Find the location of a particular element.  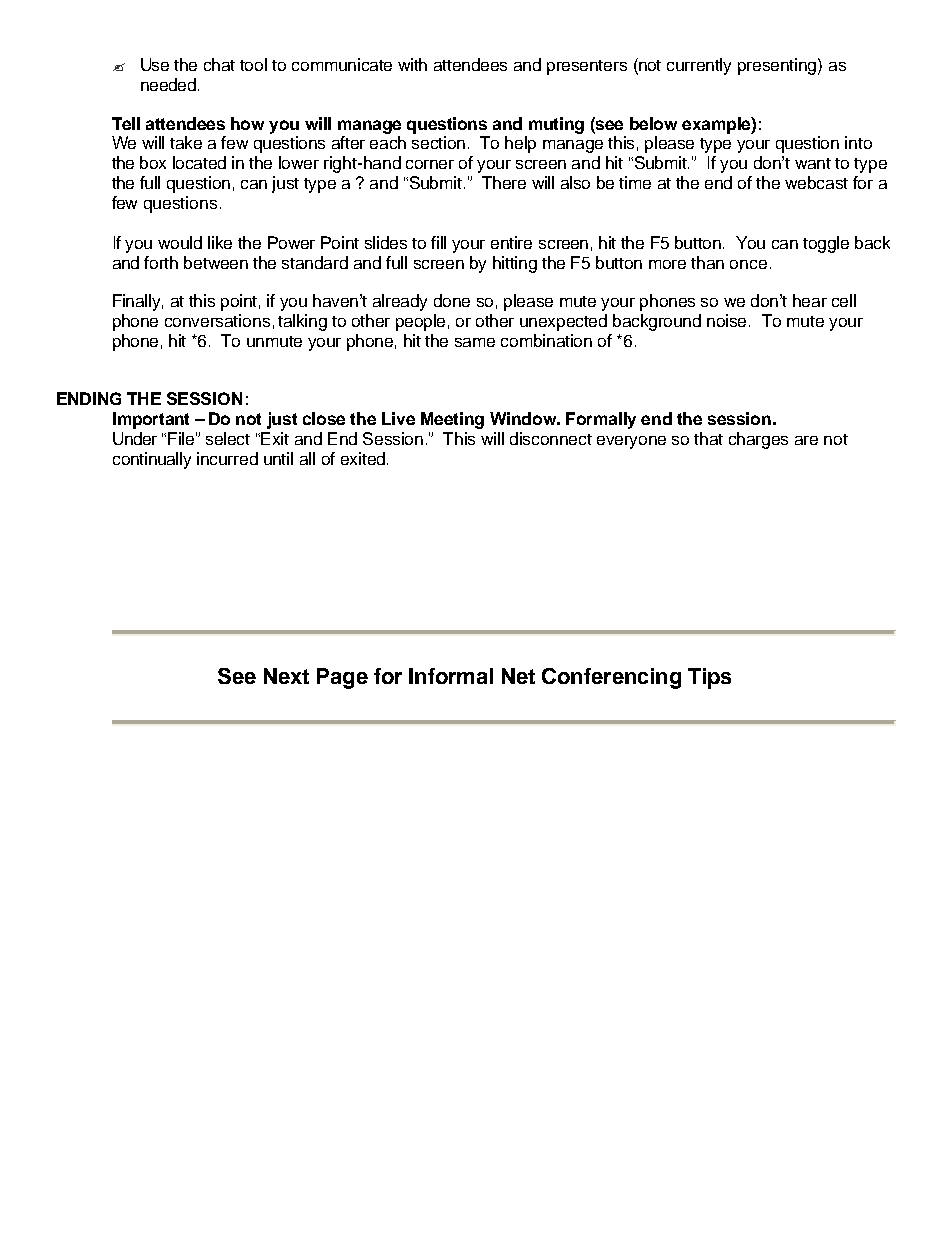

once is located at coordinates (748, 264).
